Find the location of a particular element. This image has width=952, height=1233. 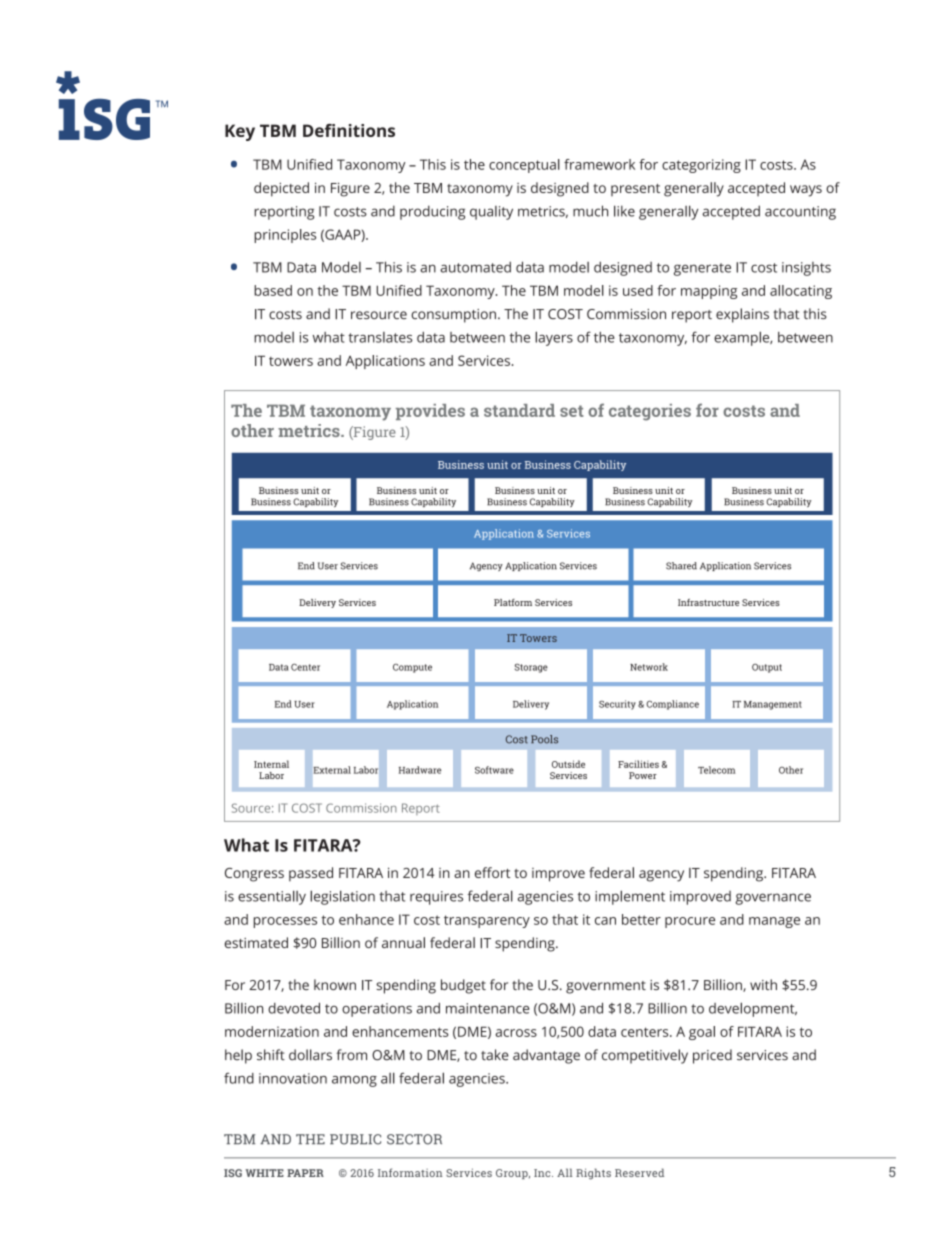

categorizing is located at coordinates (701, 166).
